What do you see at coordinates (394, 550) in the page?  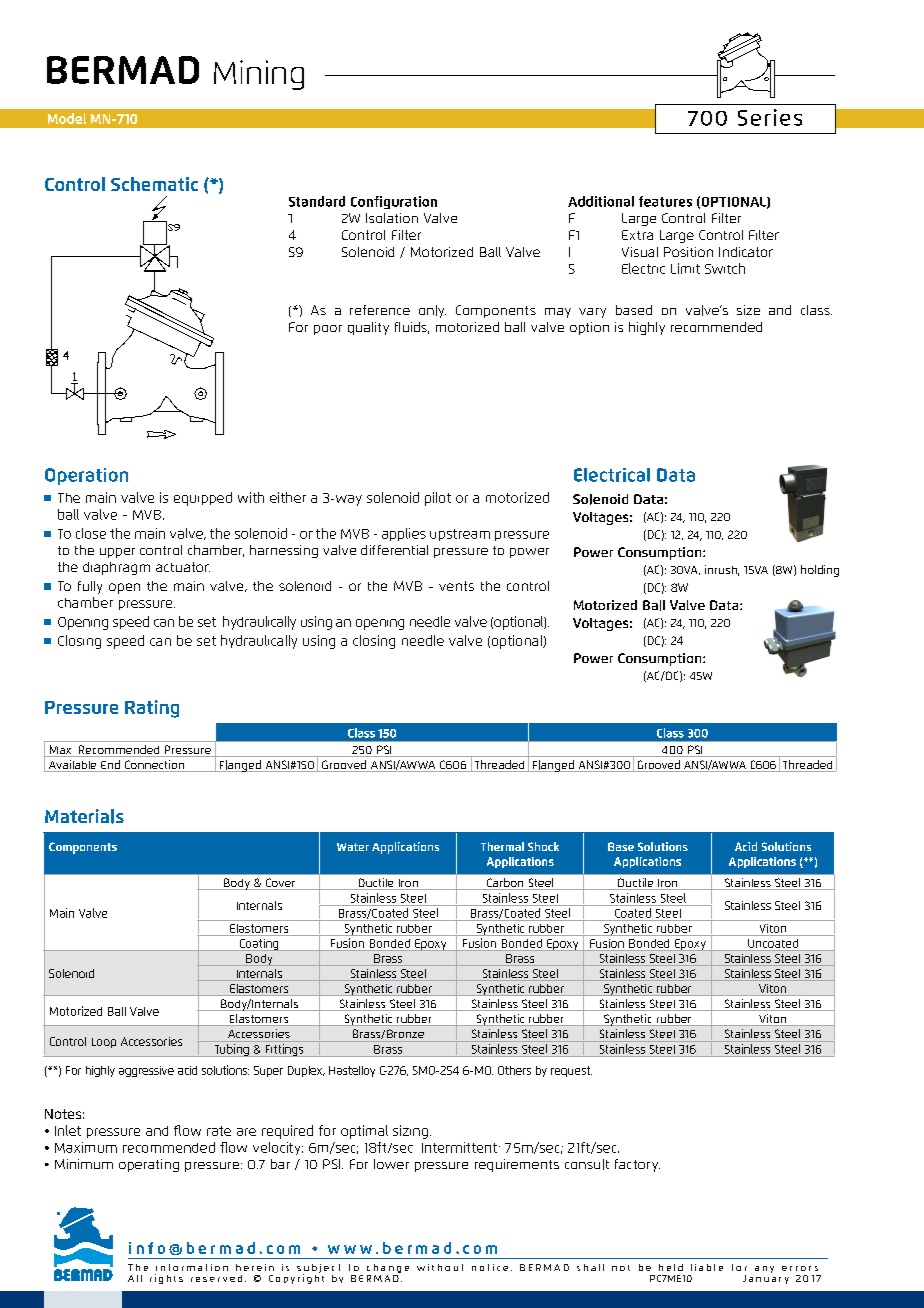 I see `differential` at bounding box center [394, 550].
